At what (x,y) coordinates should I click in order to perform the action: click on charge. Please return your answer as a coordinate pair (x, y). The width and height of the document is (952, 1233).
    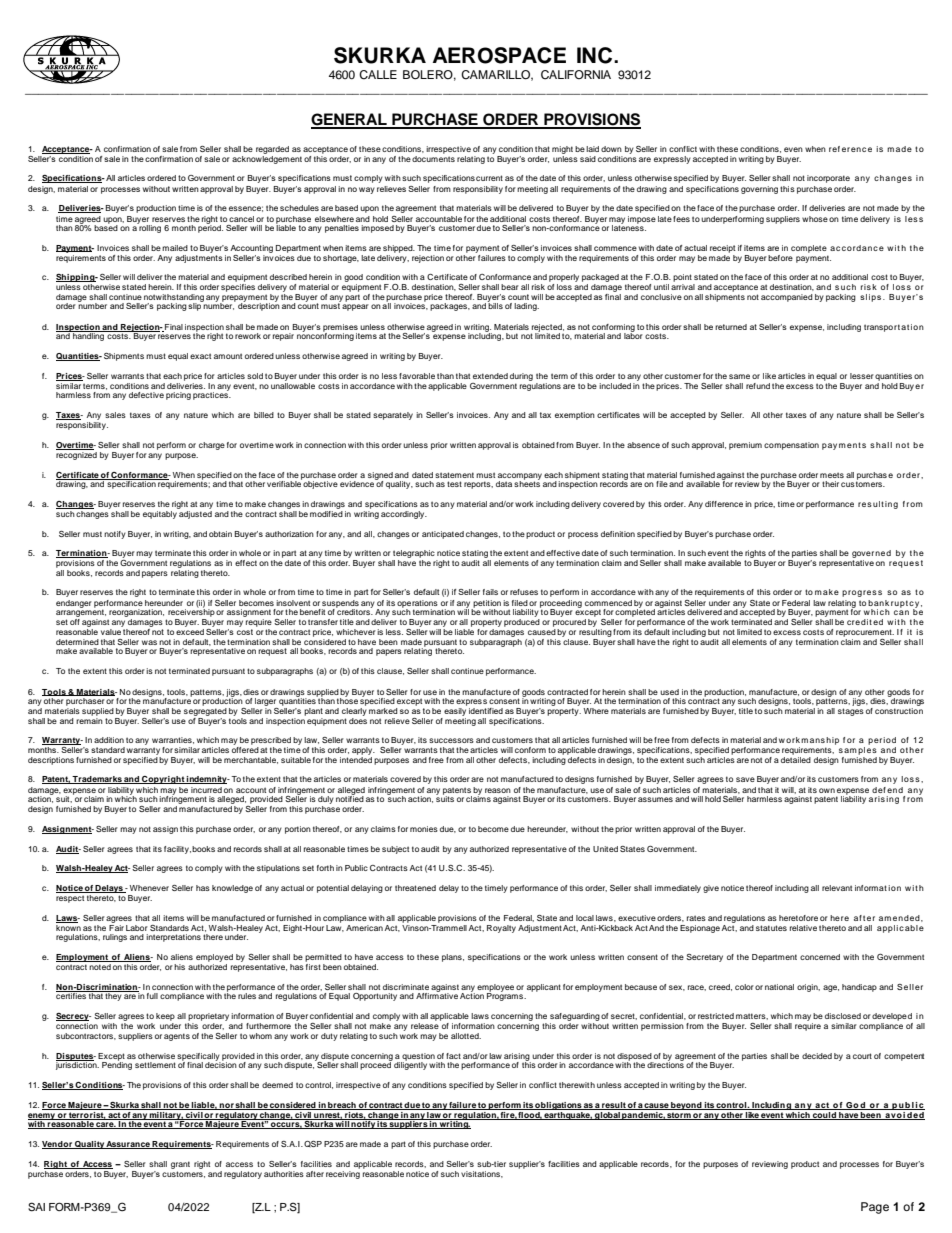
    Looking at the image, I should click on (212, 446).
